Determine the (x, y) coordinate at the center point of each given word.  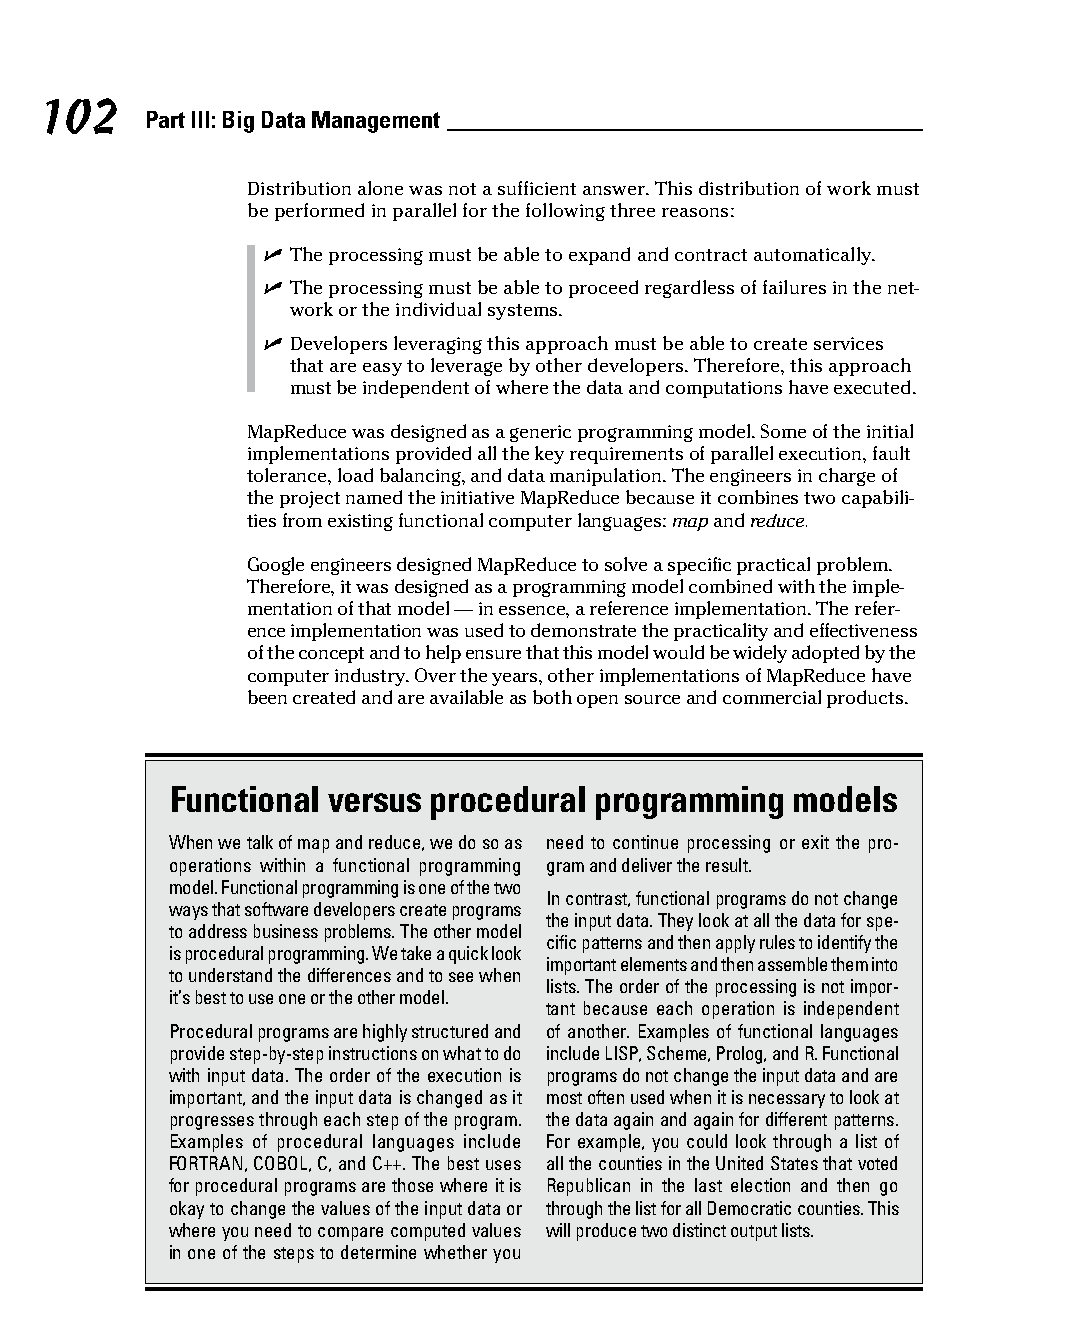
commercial (772, 697)
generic (540, 433)
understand (230, 975)
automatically (814, 256)
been (267, 697)
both (552, 697)
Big (238, 122)
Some (783, 431)
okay (187, 1210)
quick (468, 955)
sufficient (537, 188)
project (310, 499)
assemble (792, 964)
